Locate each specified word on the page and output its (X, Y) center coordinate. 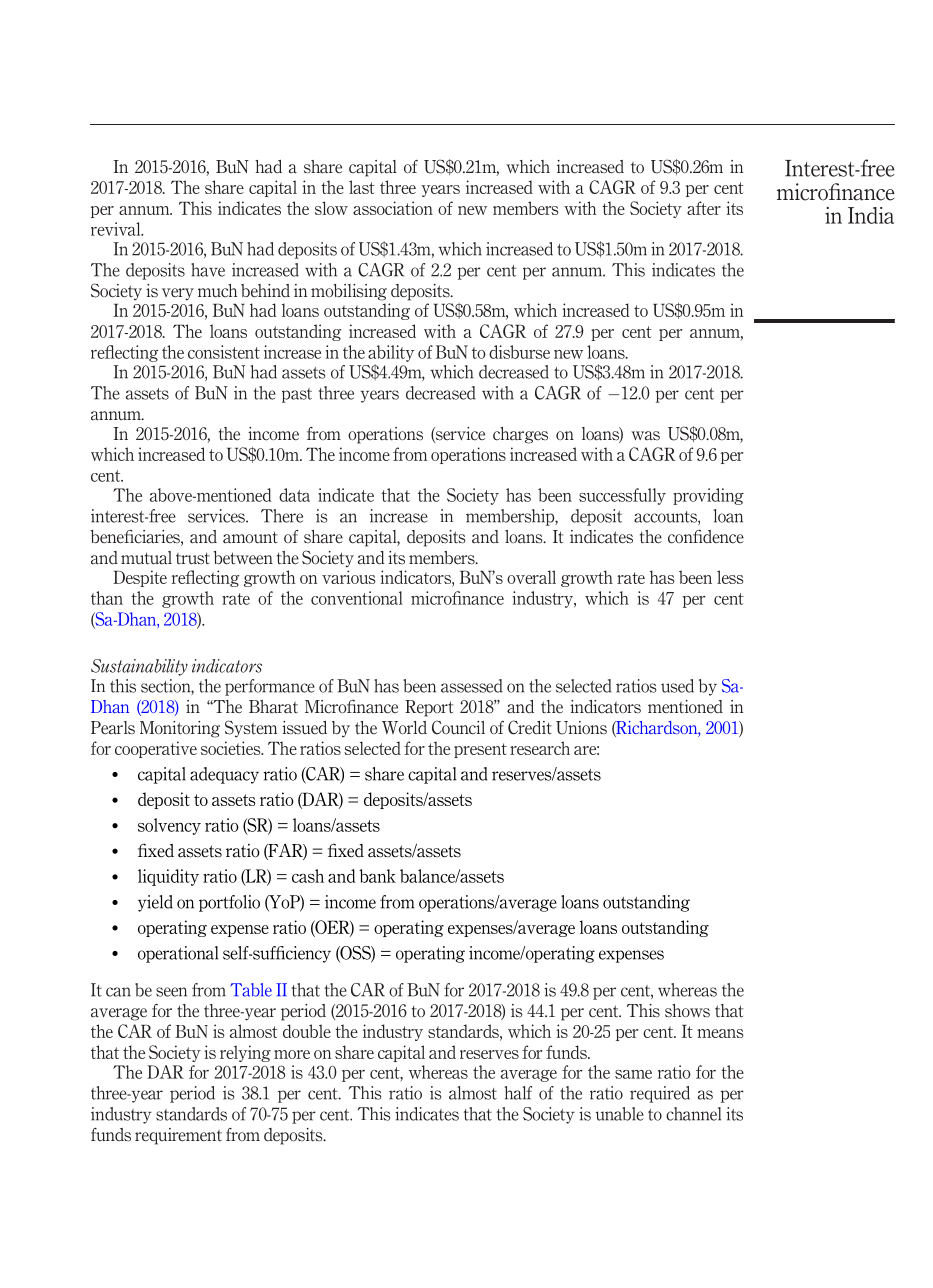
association (393, 208)
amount (250, 537)
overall (531, 577)
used (677, 686)
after (704, 208)
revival (117, 229)
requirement (178, 1136)
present (480, 750)
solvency (169, 826)
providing (708, 496)
